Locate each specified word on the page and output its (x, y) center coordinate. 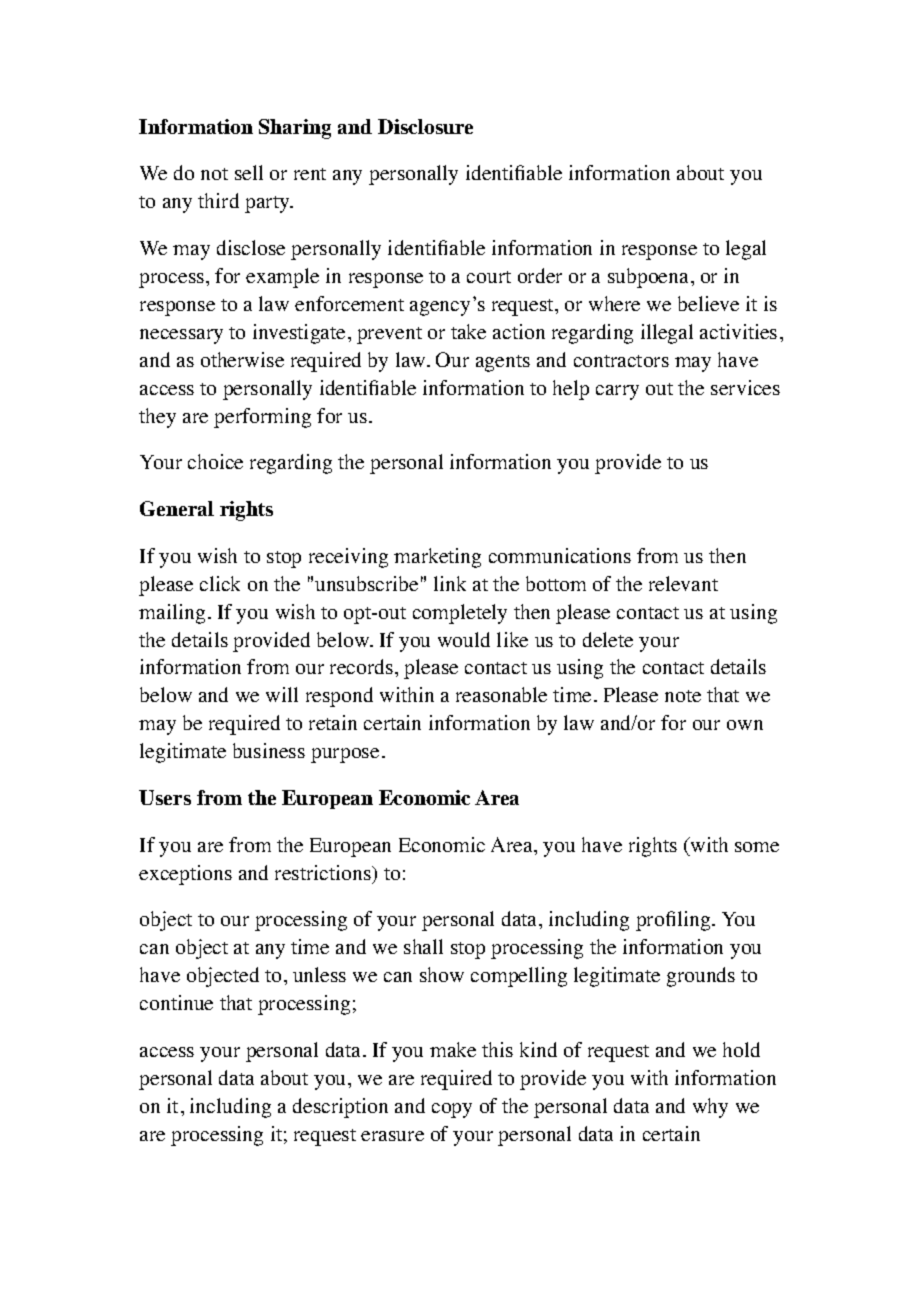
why (710, 1108)
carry (617, 392)
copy (452, 1110)
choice (215, 461)
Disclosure (425, 126)
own (745, 725)
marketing (437, 558)
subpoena (650, 278)
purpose (345, 755)
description (340, 1108)
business (269, 750)
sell (249, 172)
